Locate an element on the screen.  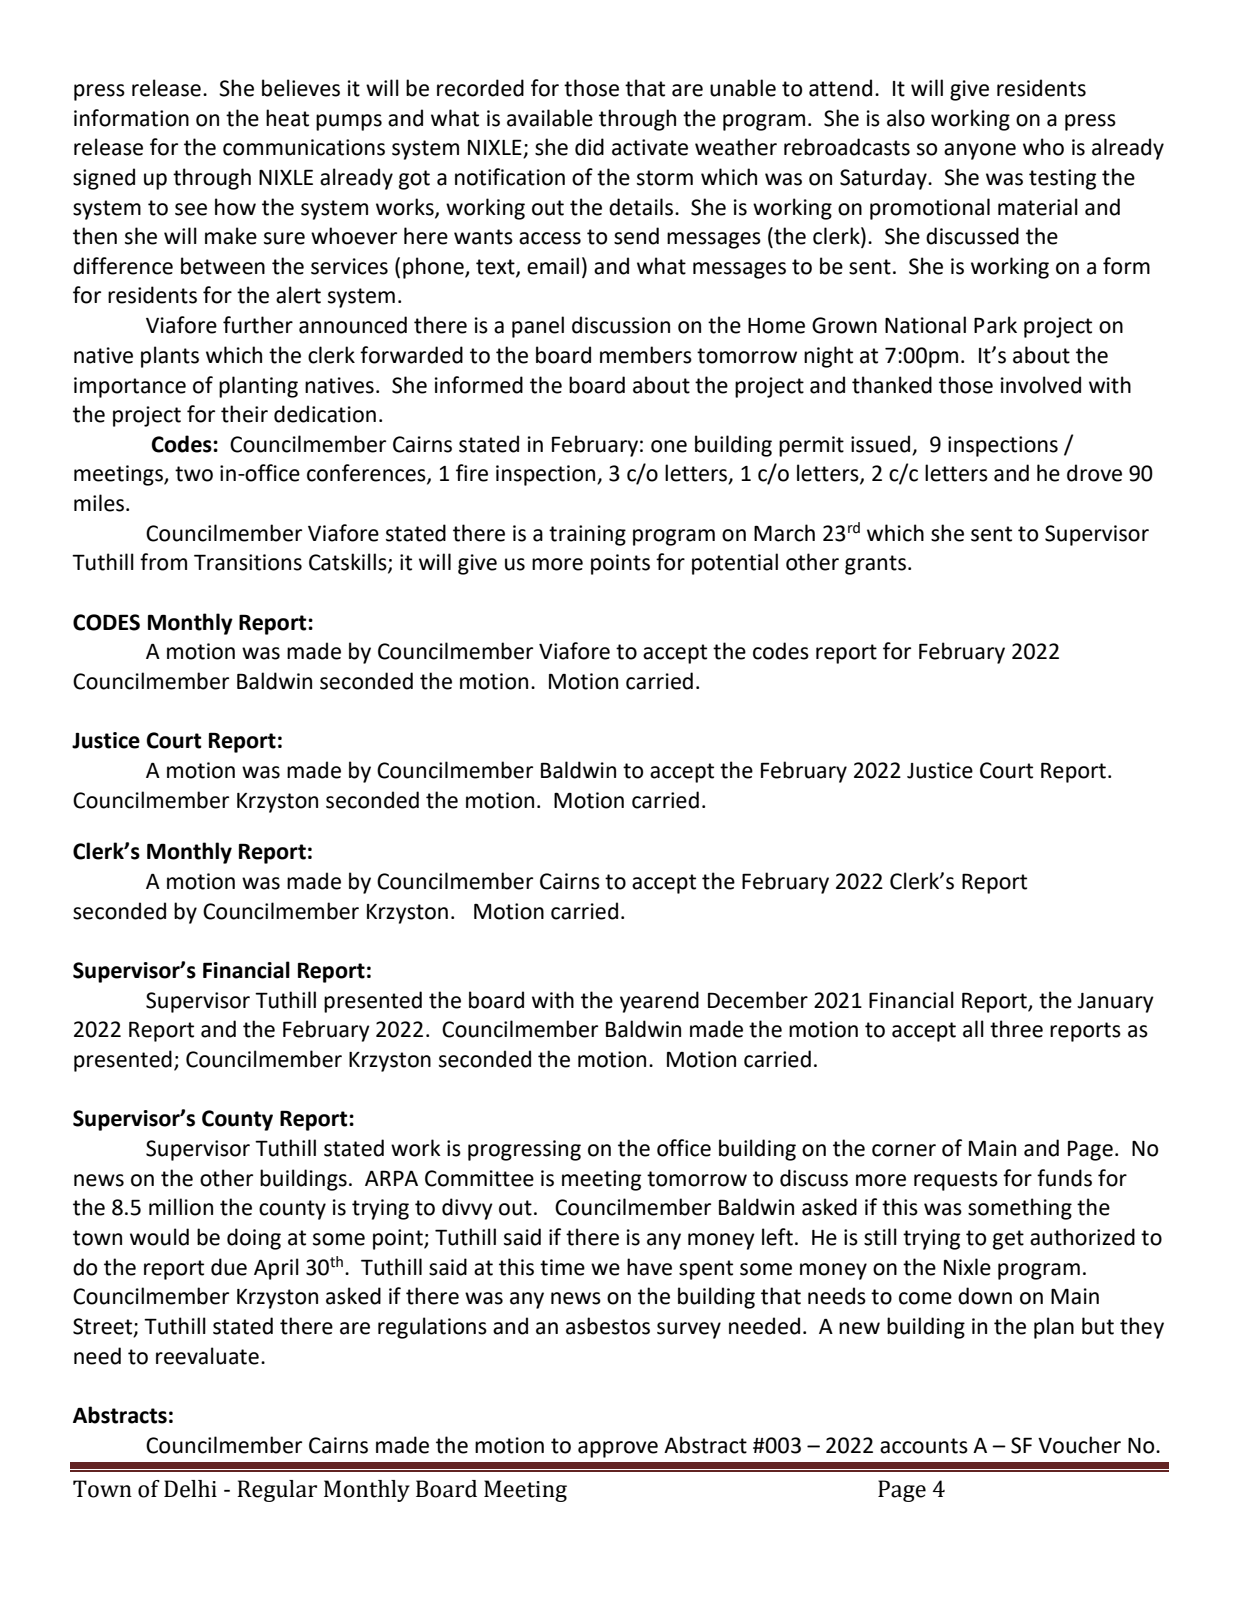
Transitions is located at coordinates (248, 562).
